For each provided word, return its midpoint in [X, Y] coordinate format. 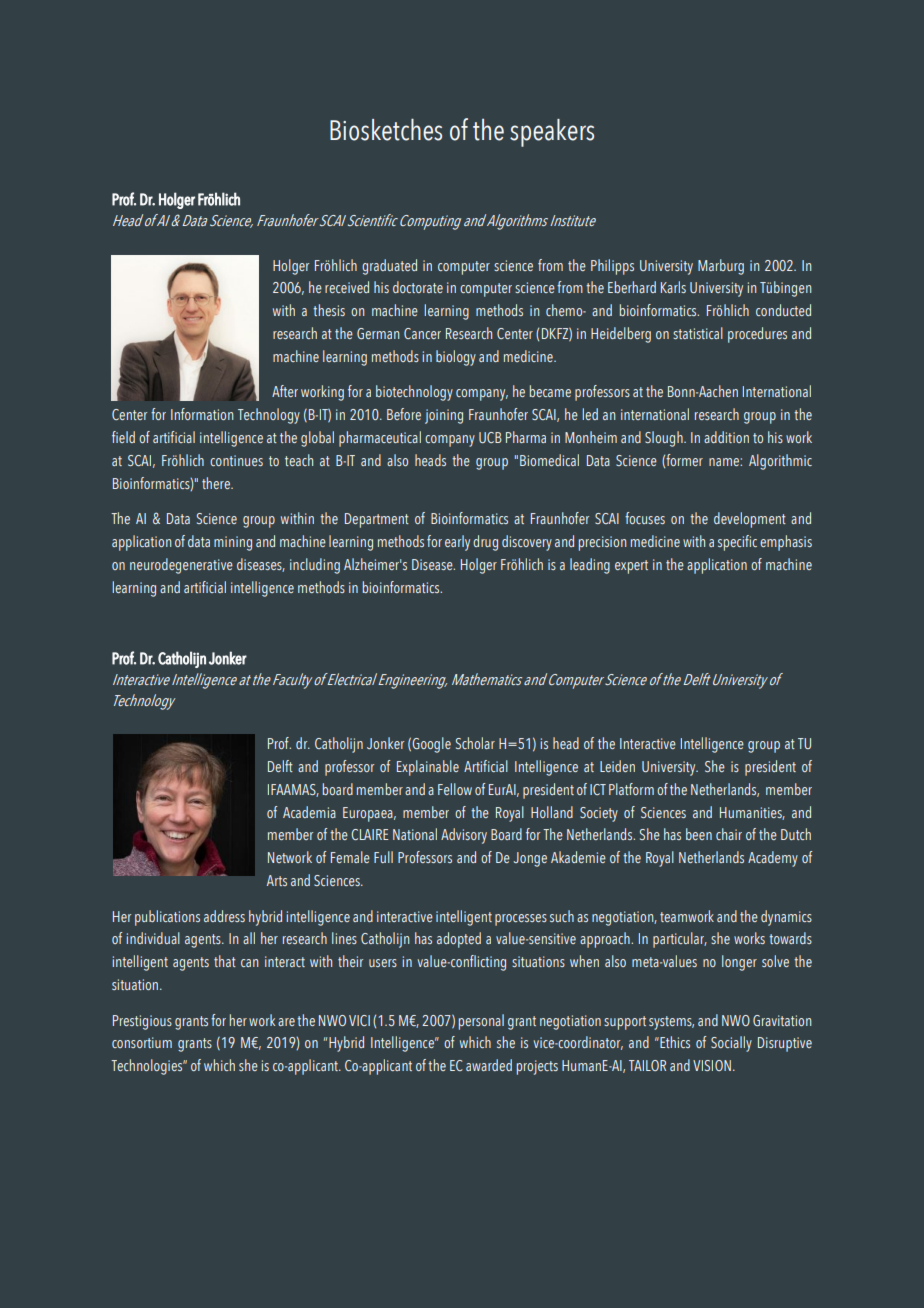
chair [729, 834]
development [750, 520]
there [217, 483]
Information [202, 414]
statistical [698, 333]
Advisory [464, 836]
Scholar [475, 743]
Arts [277, 880]
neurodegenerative [181, 566]
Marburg [721, 267]
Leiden [617, 766]
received [347, 287]
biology [456, 358]
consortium [142, 1042]
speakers [552, 133]
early [457, 543]
